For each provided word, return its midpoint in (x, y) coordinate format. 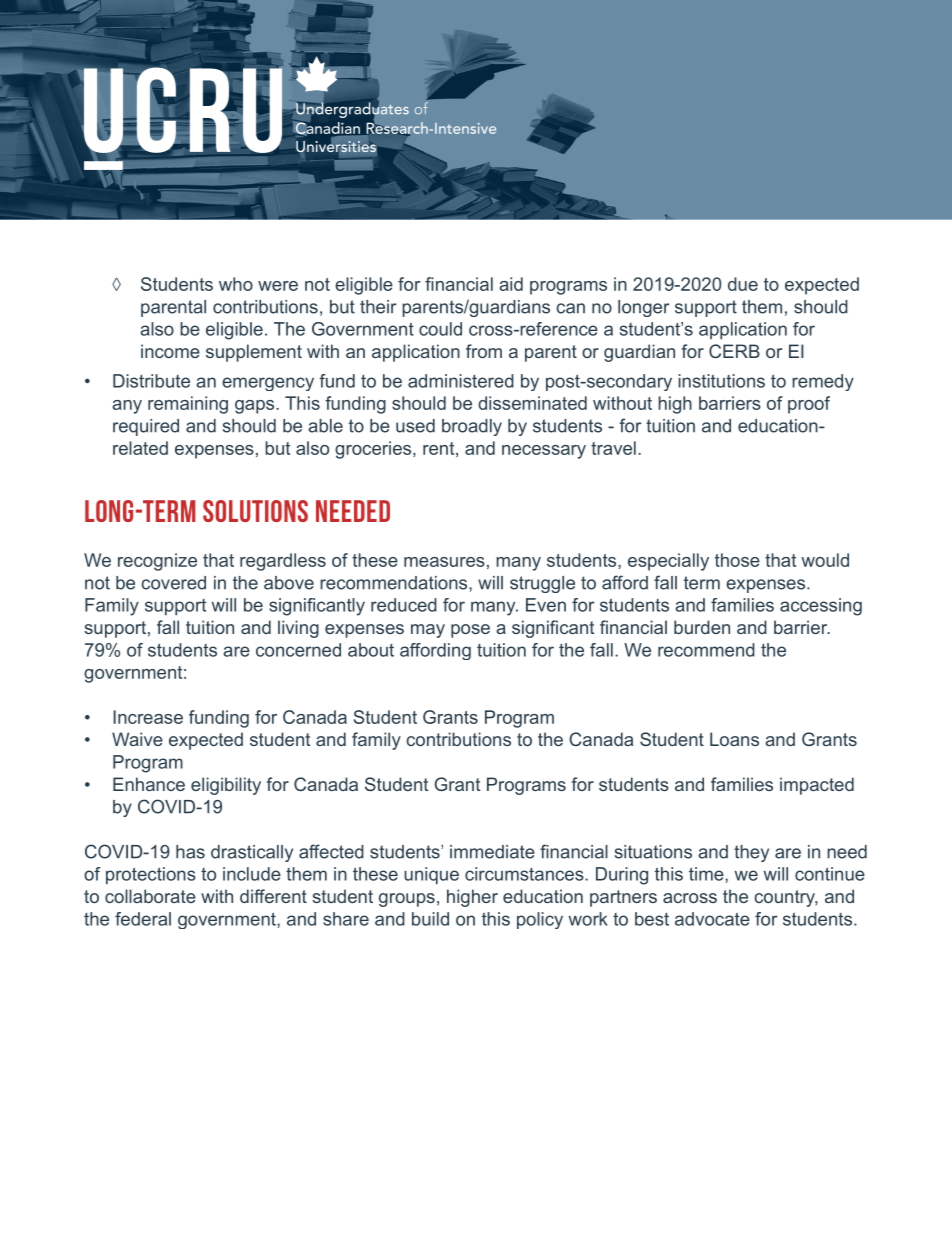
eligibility (226, 786)
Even (546, 605)
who (236, 284)
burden (702, 627)
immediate (492, 852)
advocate (712, 919)
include (252, 874)
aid (511, 284)
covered (173, 583)
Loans (734, 739)
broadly (472, 427)
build (430, 919)
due (743, 284)
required (146, 427)
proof (809, 405)
